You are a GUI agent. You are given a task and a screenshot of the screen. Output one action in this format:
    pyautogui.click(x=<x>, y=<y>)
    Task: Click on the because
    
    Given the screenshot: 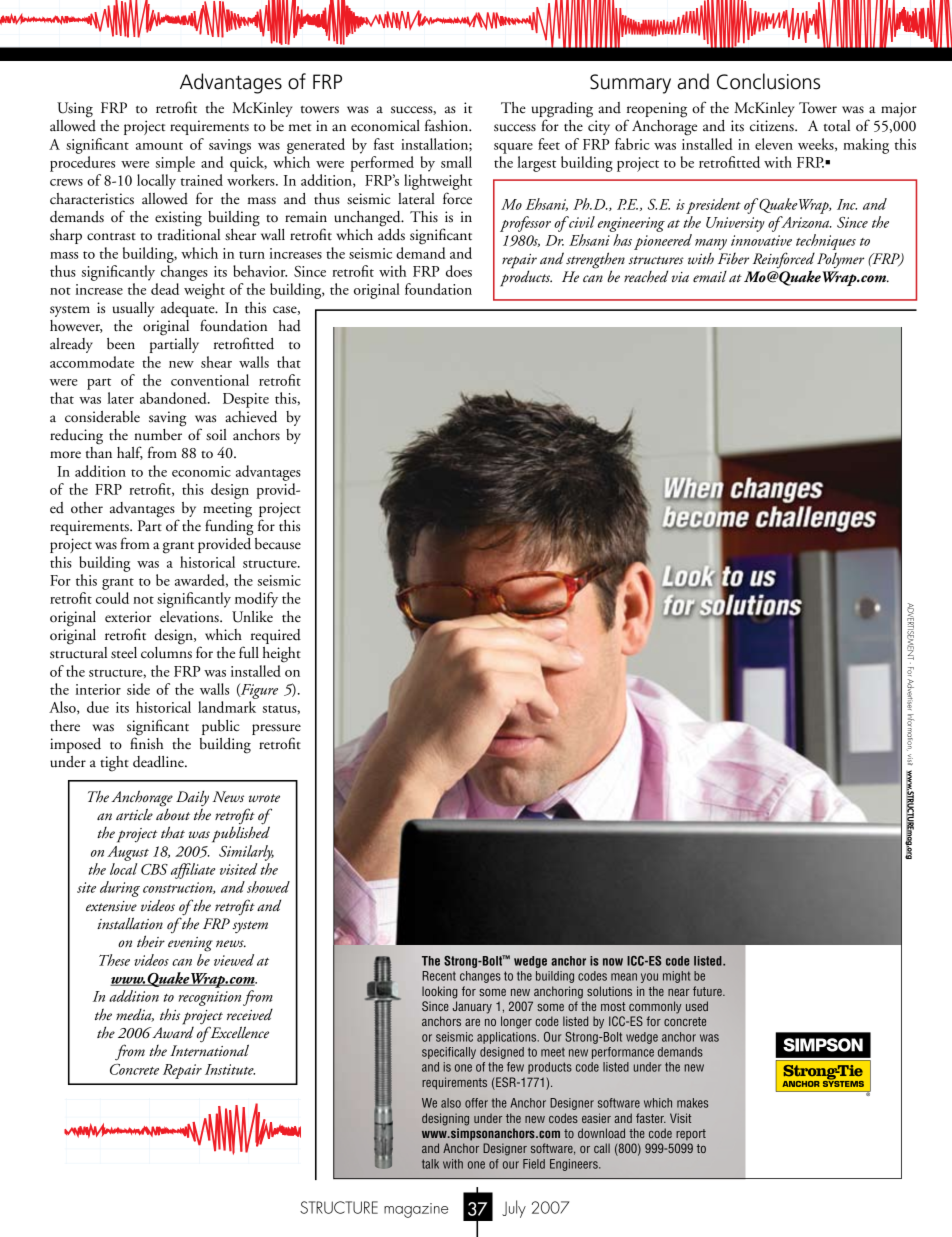 What is the action you would take?
    pyautogui.click(x=278, y=544)
